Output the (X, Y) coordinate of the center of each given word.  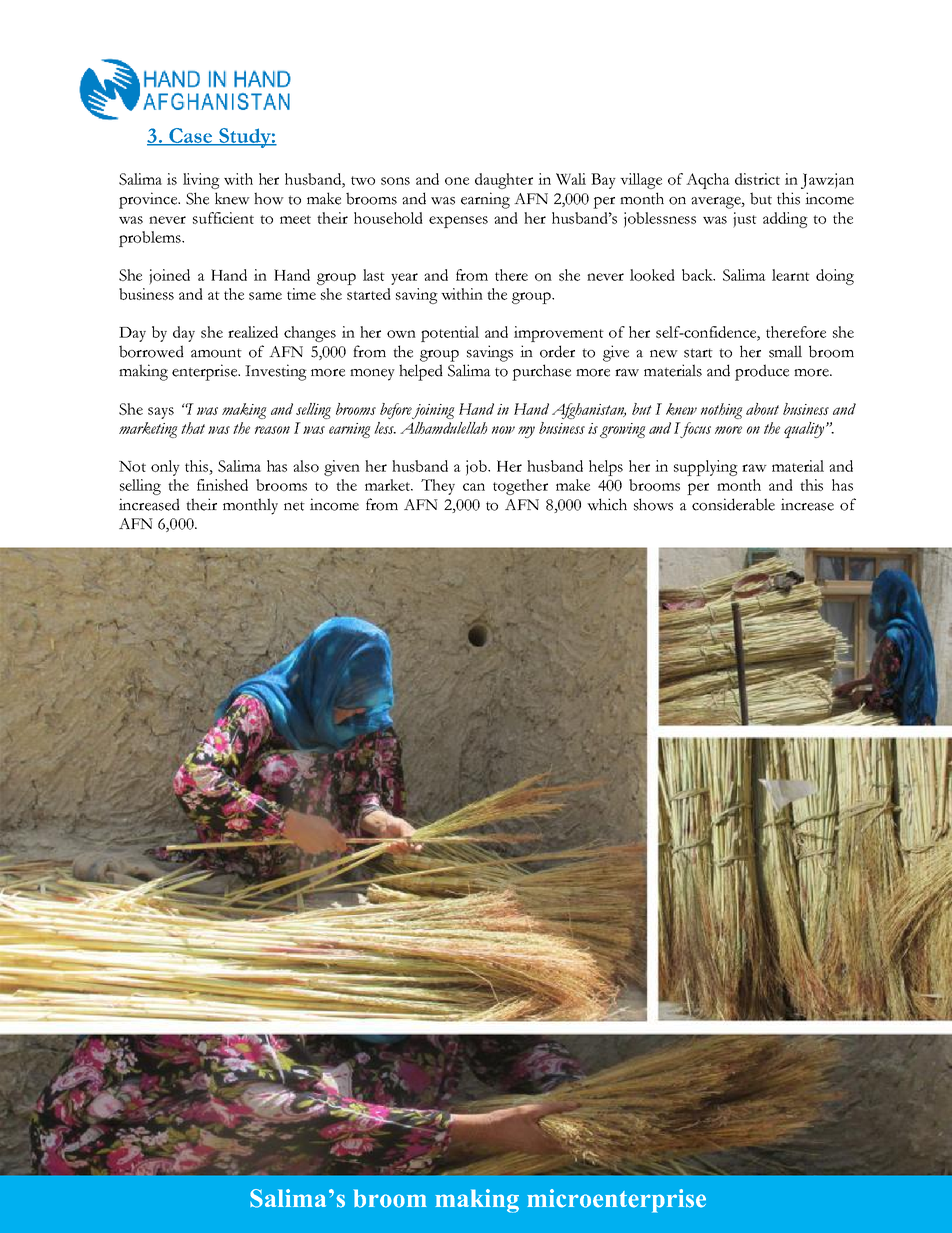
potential (450, 334)
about (762, 409)
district (757, 179)
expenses (458, 222)
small (785, 351)
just (745, 220)
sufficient (223, 218)
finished (222, 485)
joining (433, 411)
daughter (504, 181)
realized (253, 332)
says (161, 413)
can (474, 487)
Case (191, 136)
